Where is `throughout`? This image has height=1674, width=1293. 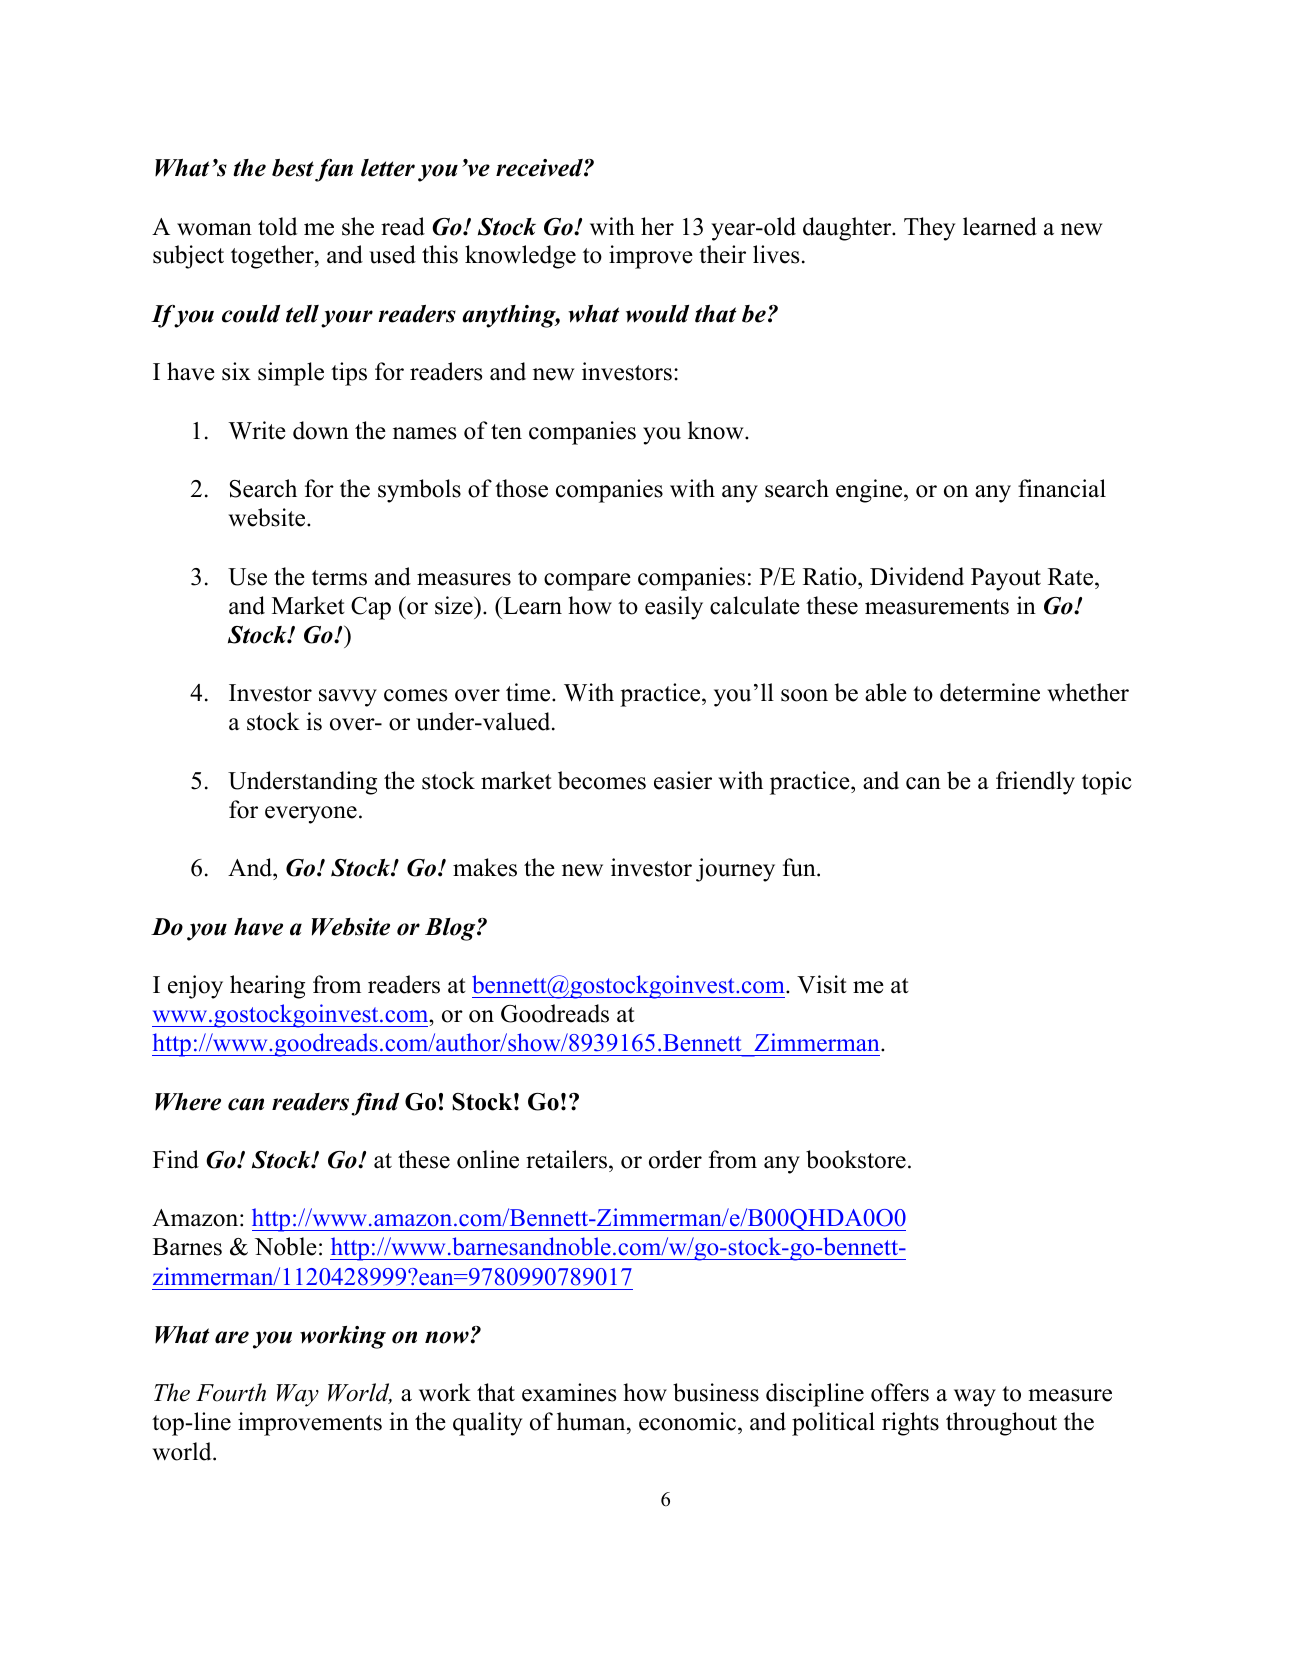
throughout is located at coordinates (1001, 1424).
